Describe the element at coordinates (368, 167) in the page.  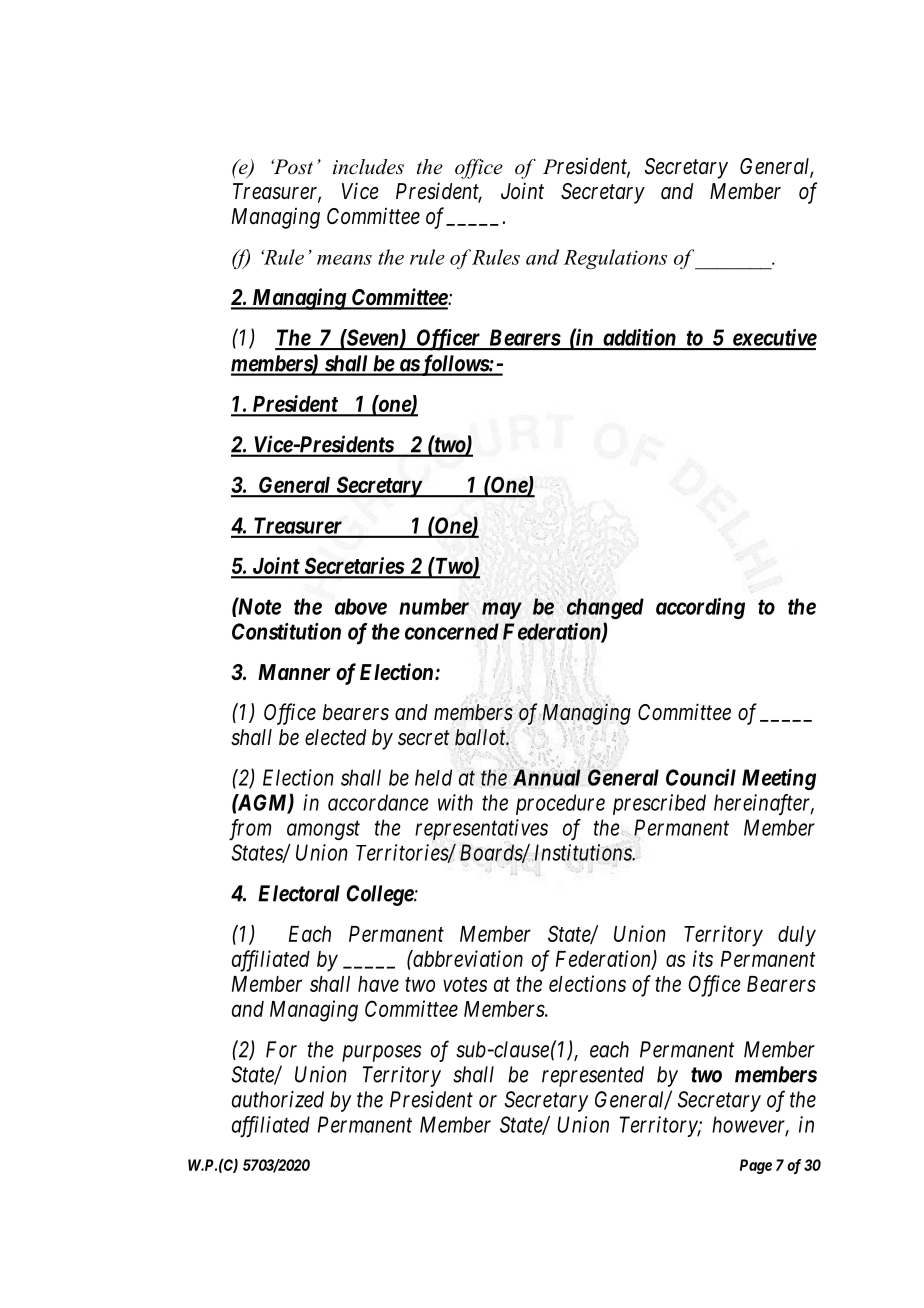
I see `includes` at that location.
